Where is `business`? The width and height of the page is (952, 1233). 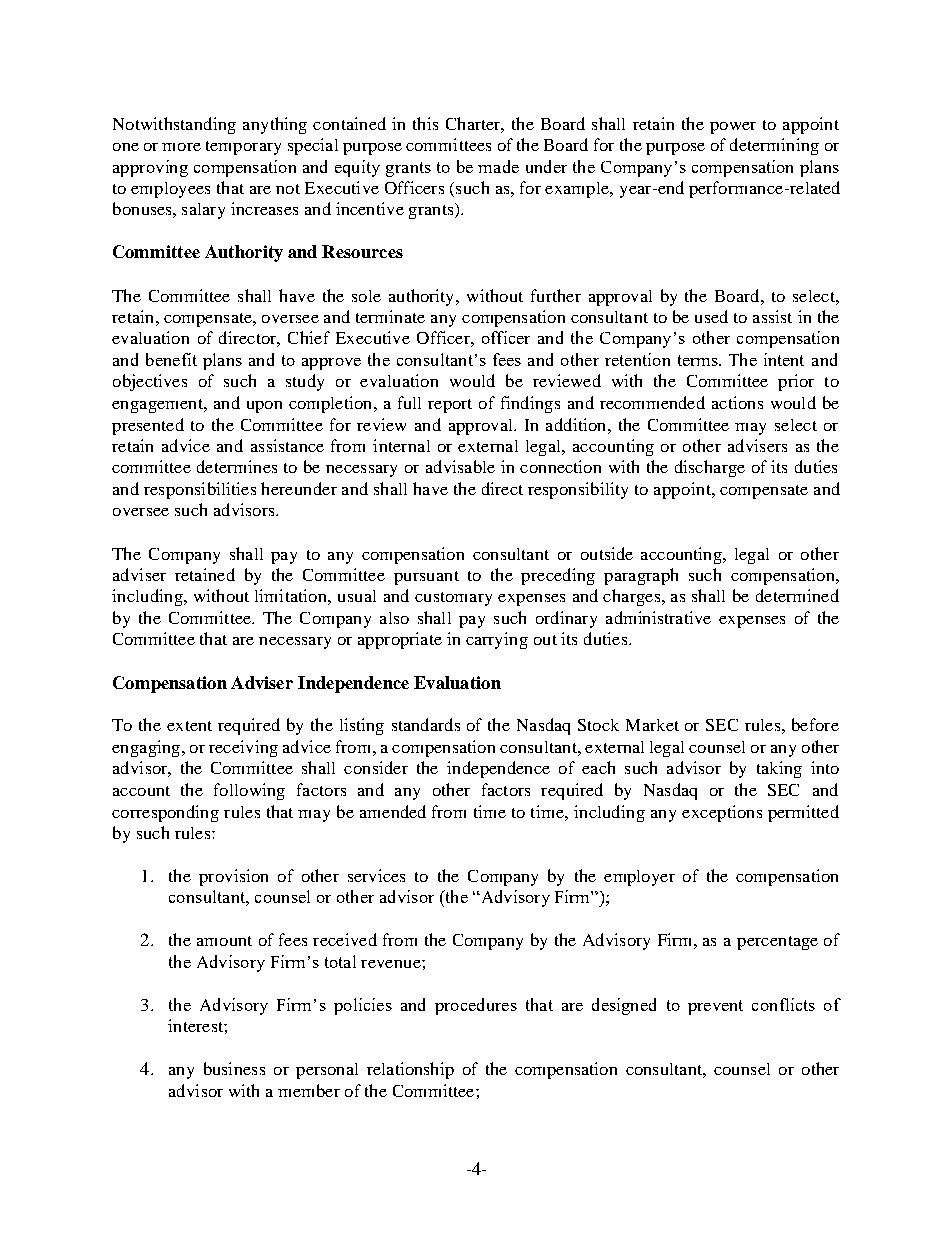
business is located at coordinates (234, 1068).
